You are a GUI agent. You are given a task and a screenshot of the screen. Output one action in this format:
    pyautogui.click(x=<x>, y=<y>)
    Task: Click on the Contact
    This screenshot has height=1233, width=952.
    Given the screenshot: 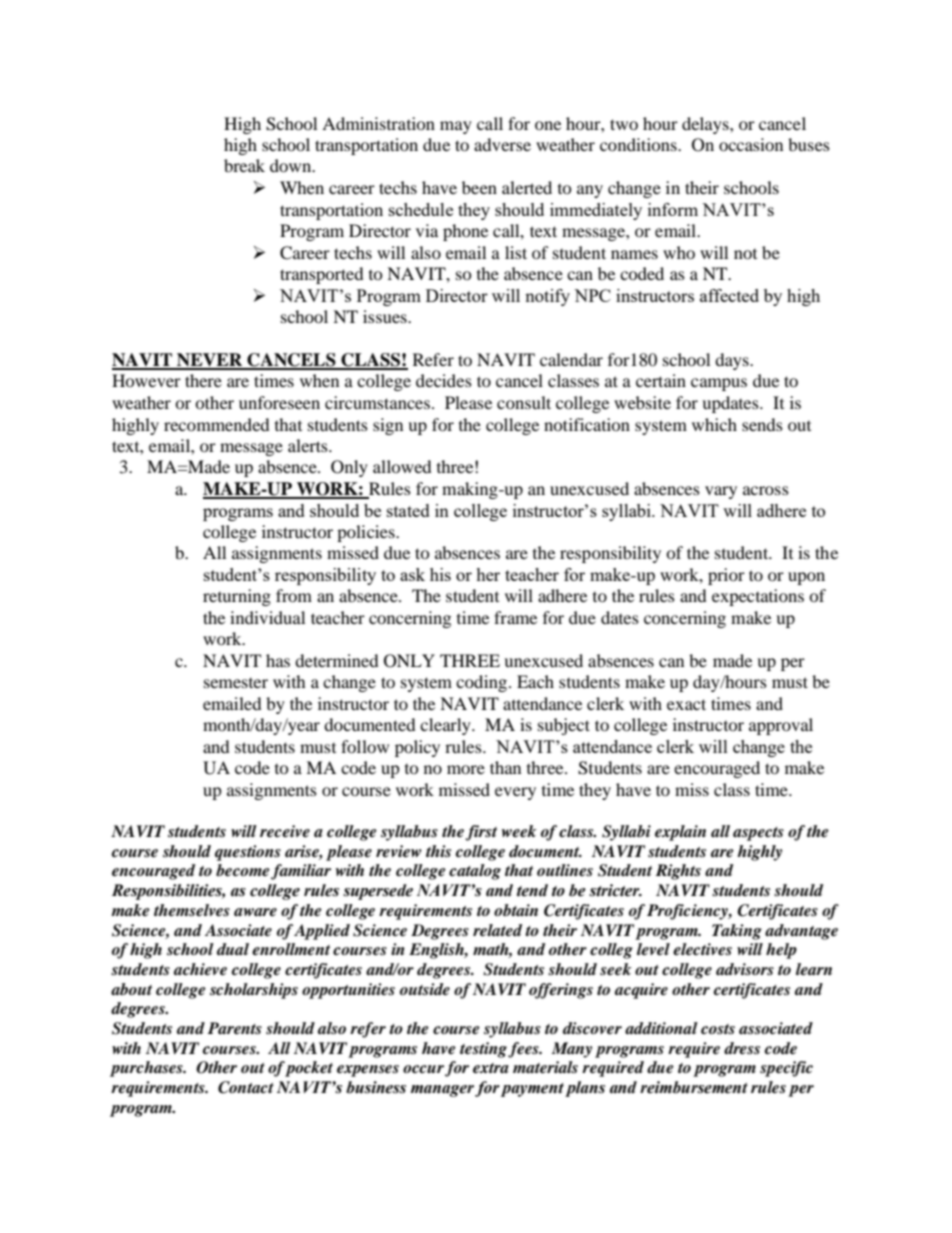 What is the action you would take?
    pyautogui.click(x=246, y=1087)
